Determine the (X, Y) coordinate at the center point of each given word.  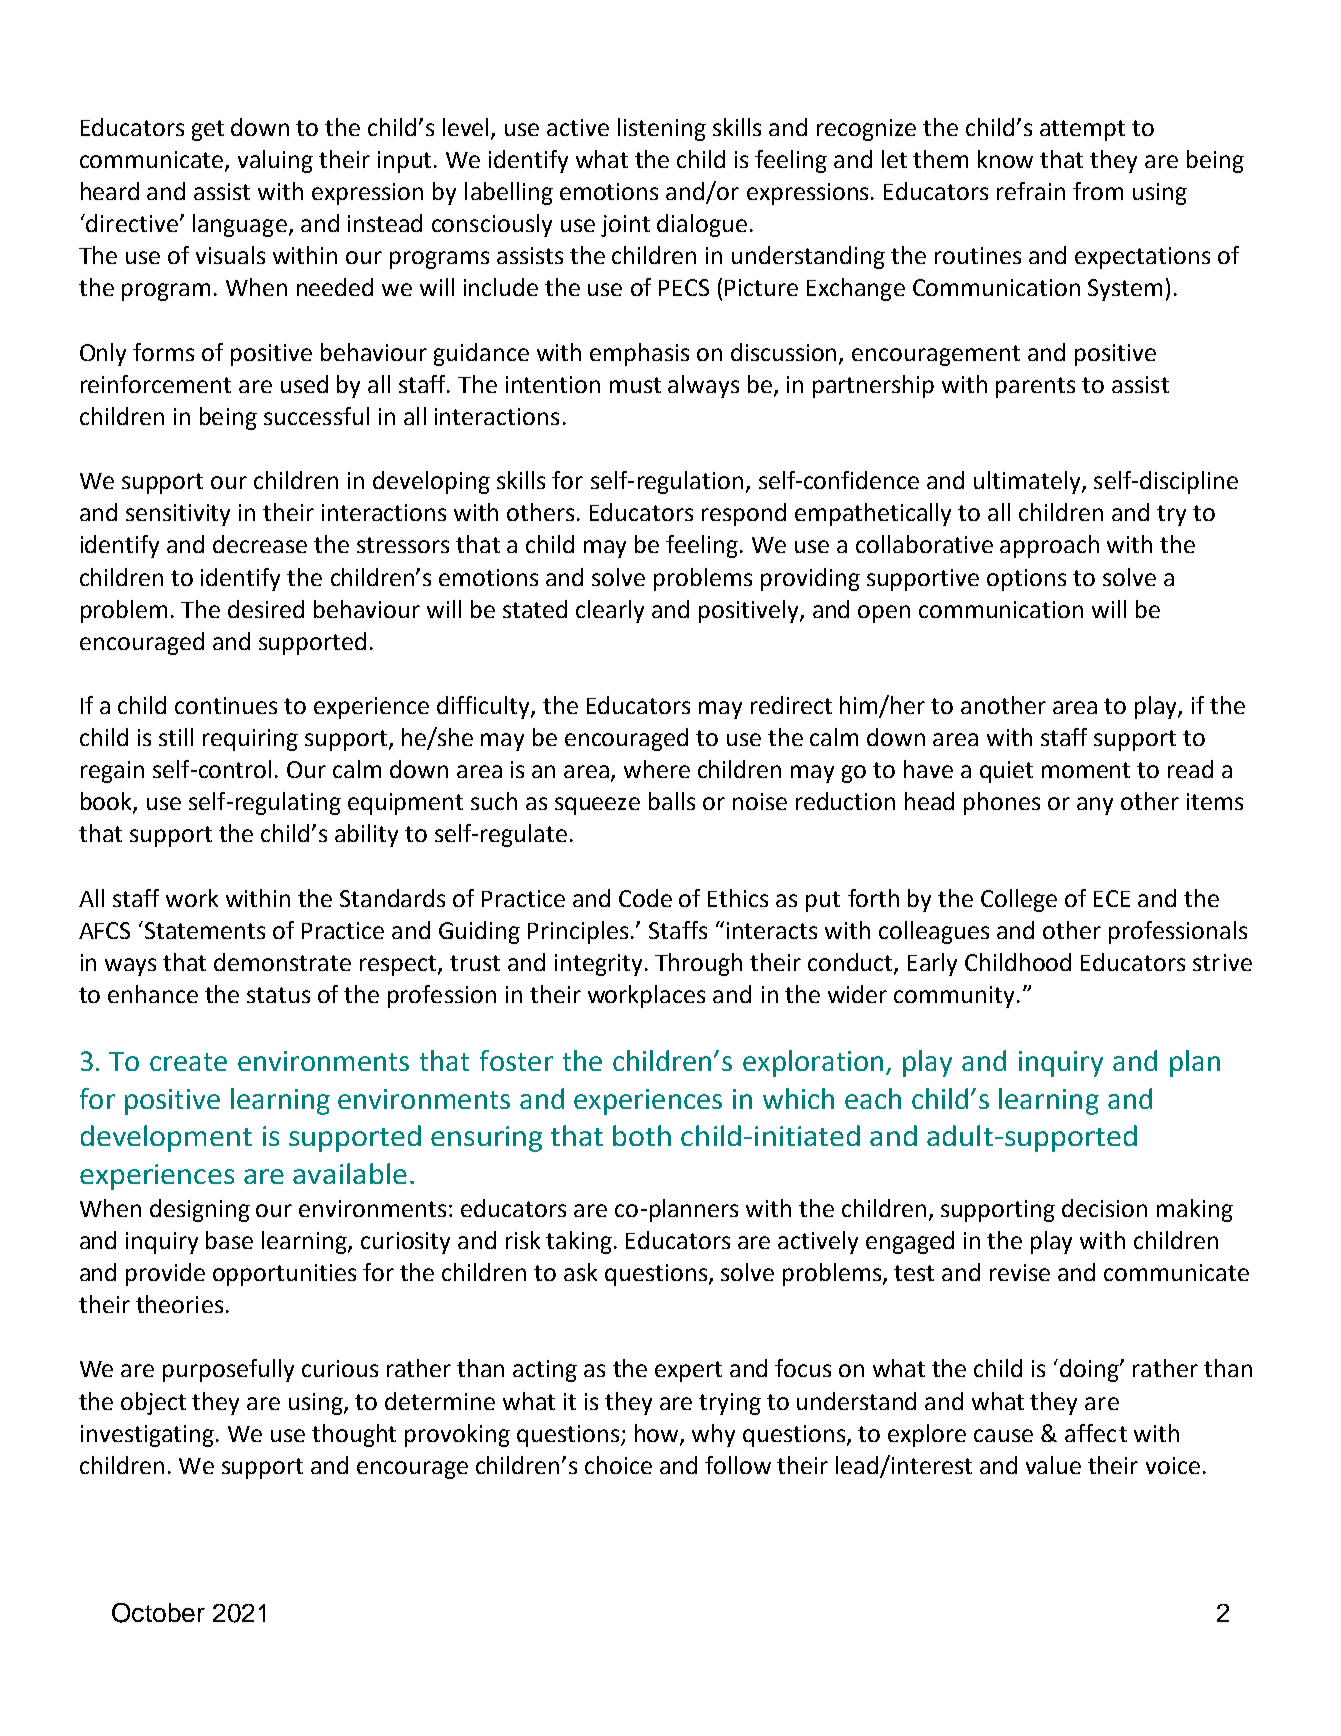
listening (662, 129)
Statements (205, 930)
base (229, 1240)
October (158, 1613)
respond (744, 514)
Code (645, 898)
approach (1049, 546)
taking (579, 1242)
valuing (275, 161)
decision (1104, 1208)
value (1053, 1465)
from (1098, 191)
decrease (260, 544)
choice (618, 1465)
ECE (1112, 898)
